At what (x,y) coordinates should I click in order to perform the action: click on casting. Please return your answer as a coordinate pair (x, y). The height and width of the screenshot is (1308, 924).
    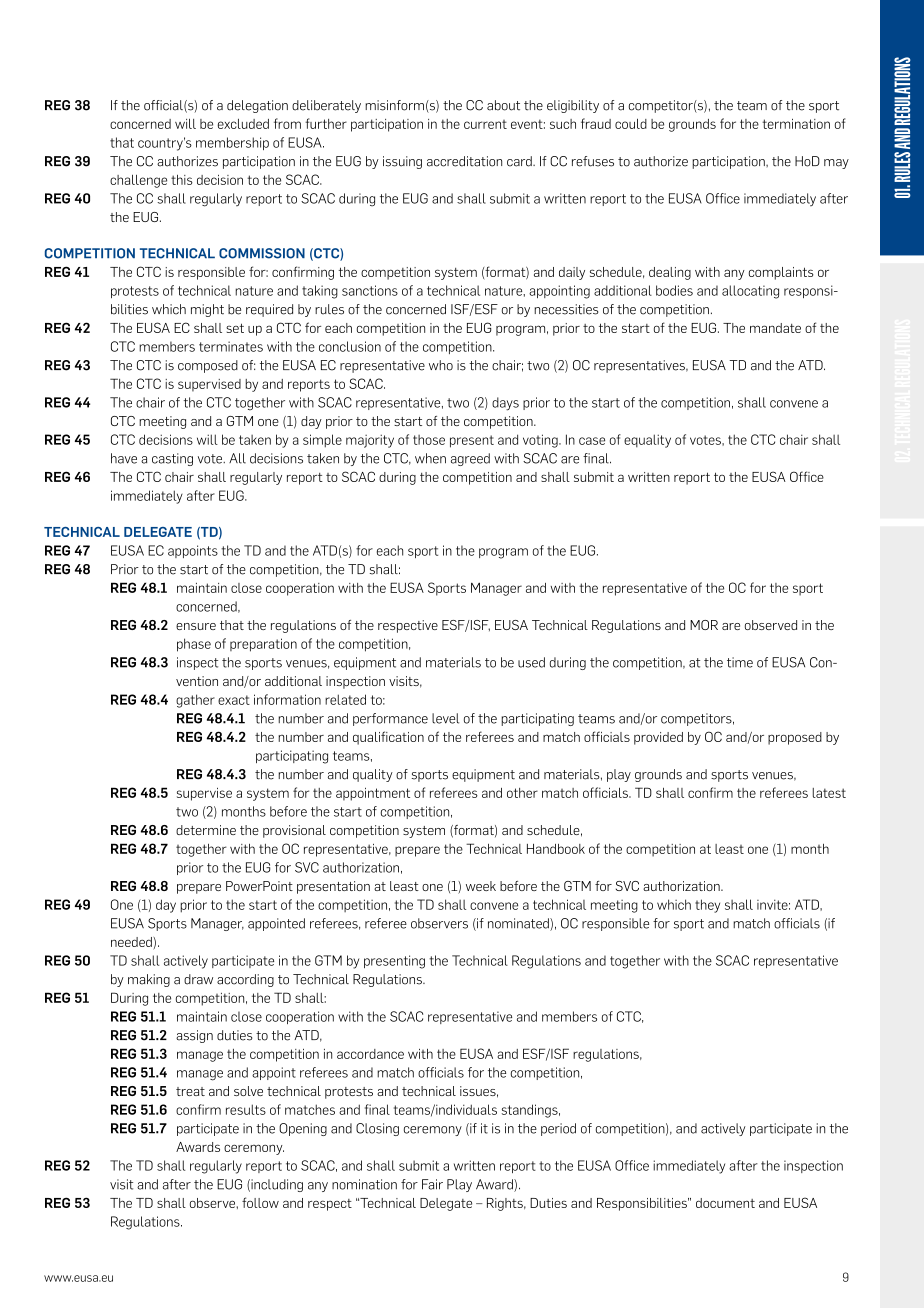
    Looking at the image, I should click on (172, 459).
